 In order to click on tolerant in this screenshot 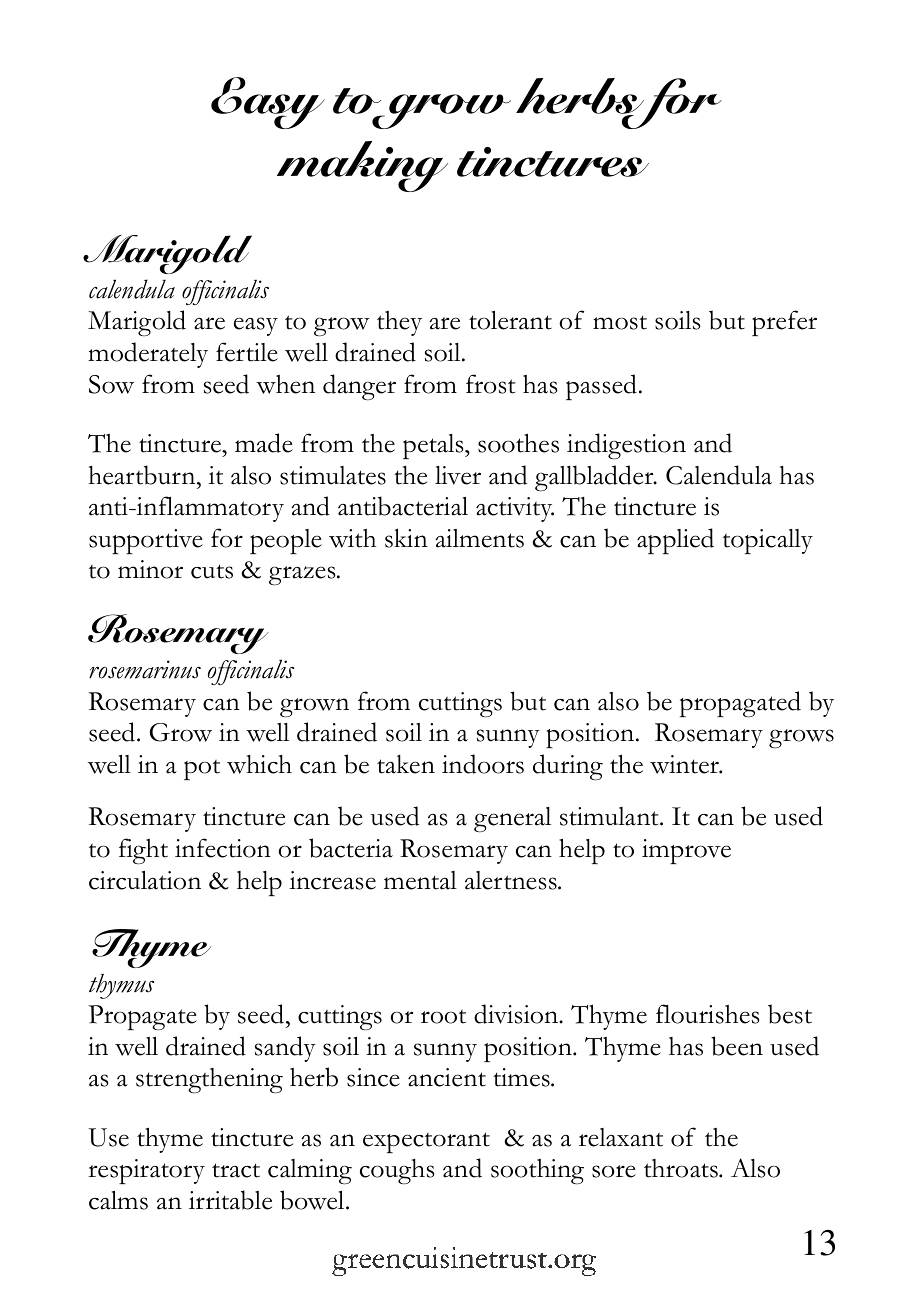, I will do `click(510, 320)`.
